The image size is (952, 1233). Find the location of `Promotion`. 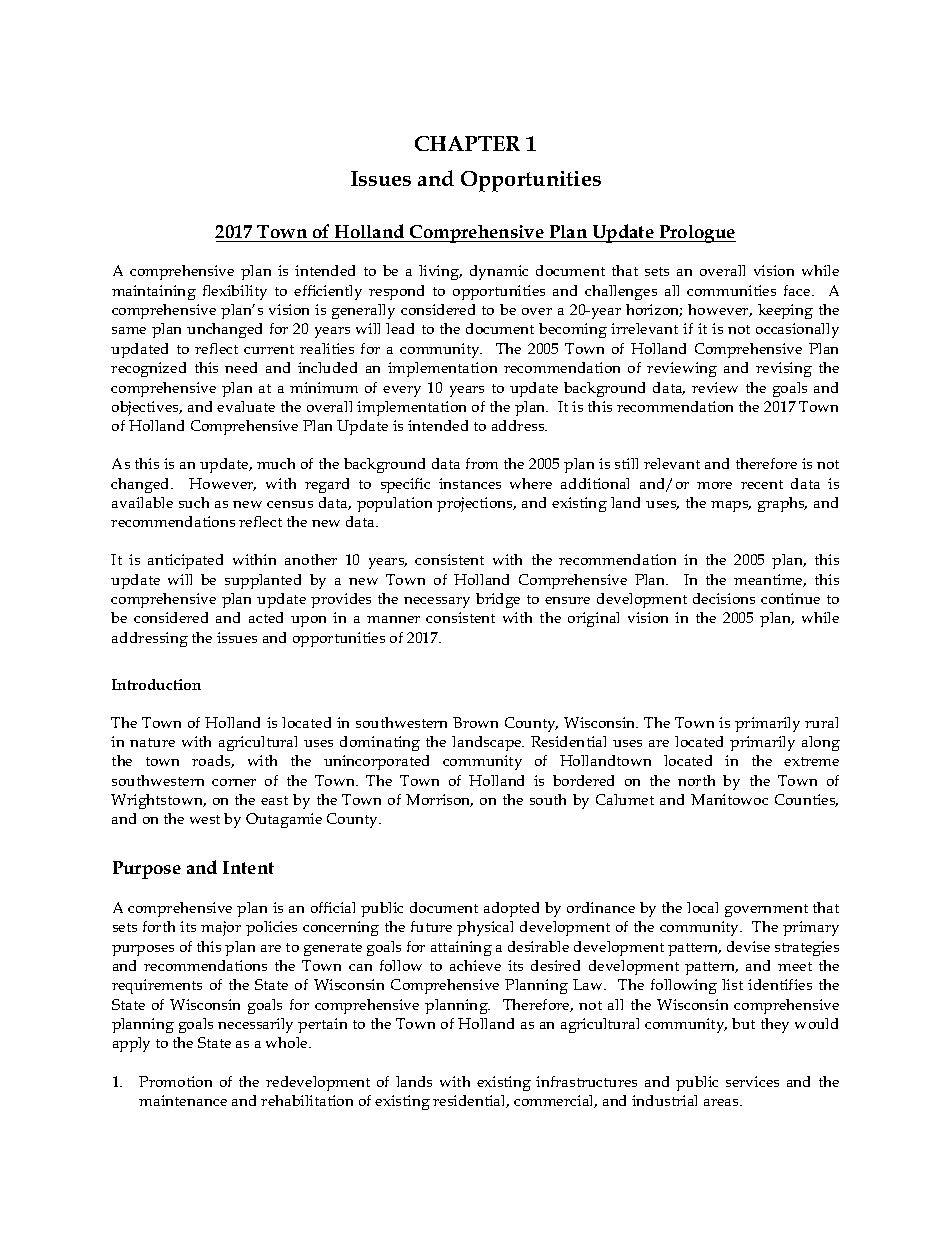

Promotion is located at coordinates (175, 1081).
